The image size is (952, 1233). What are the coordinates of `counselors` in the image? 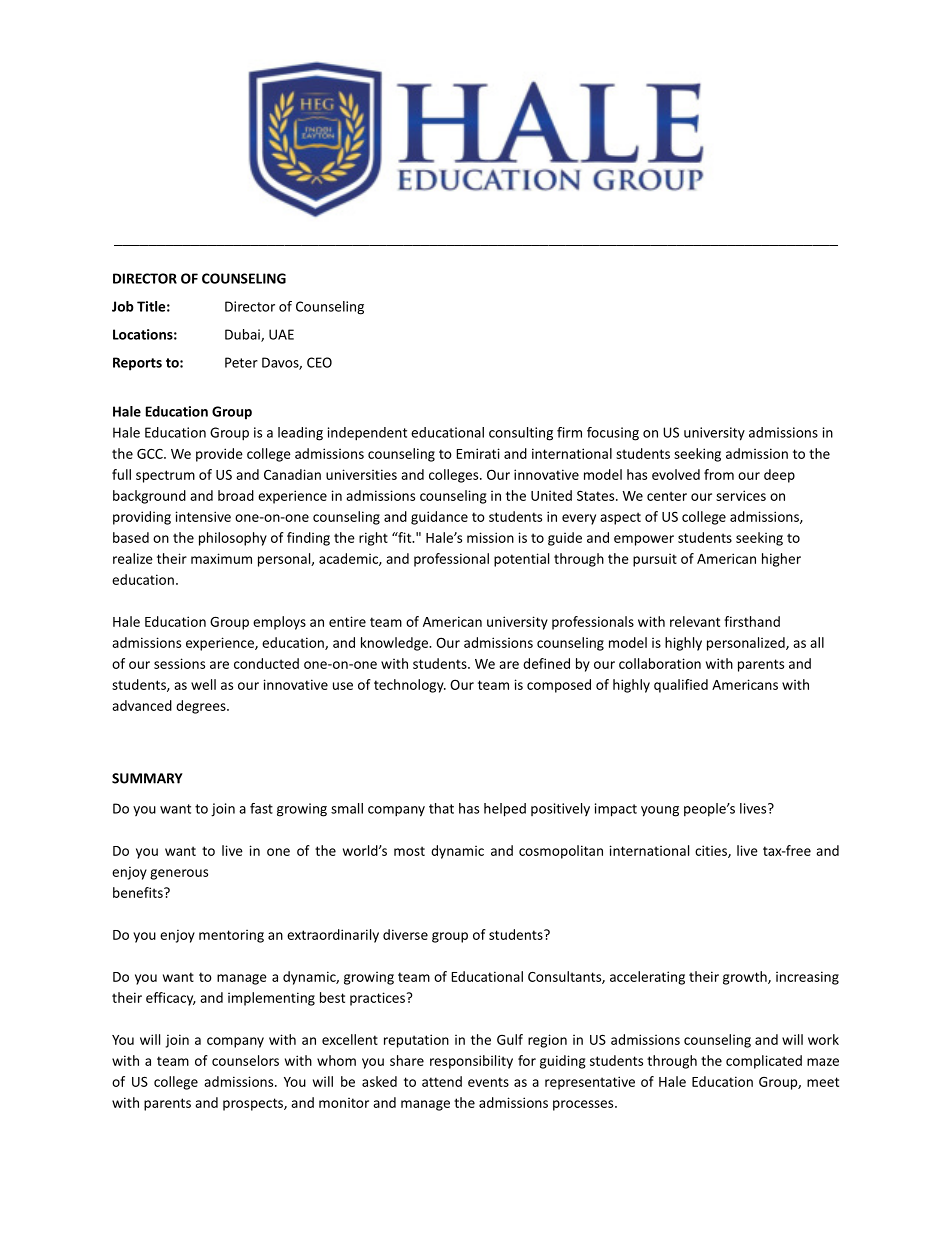 It's located at (245, 1060).
